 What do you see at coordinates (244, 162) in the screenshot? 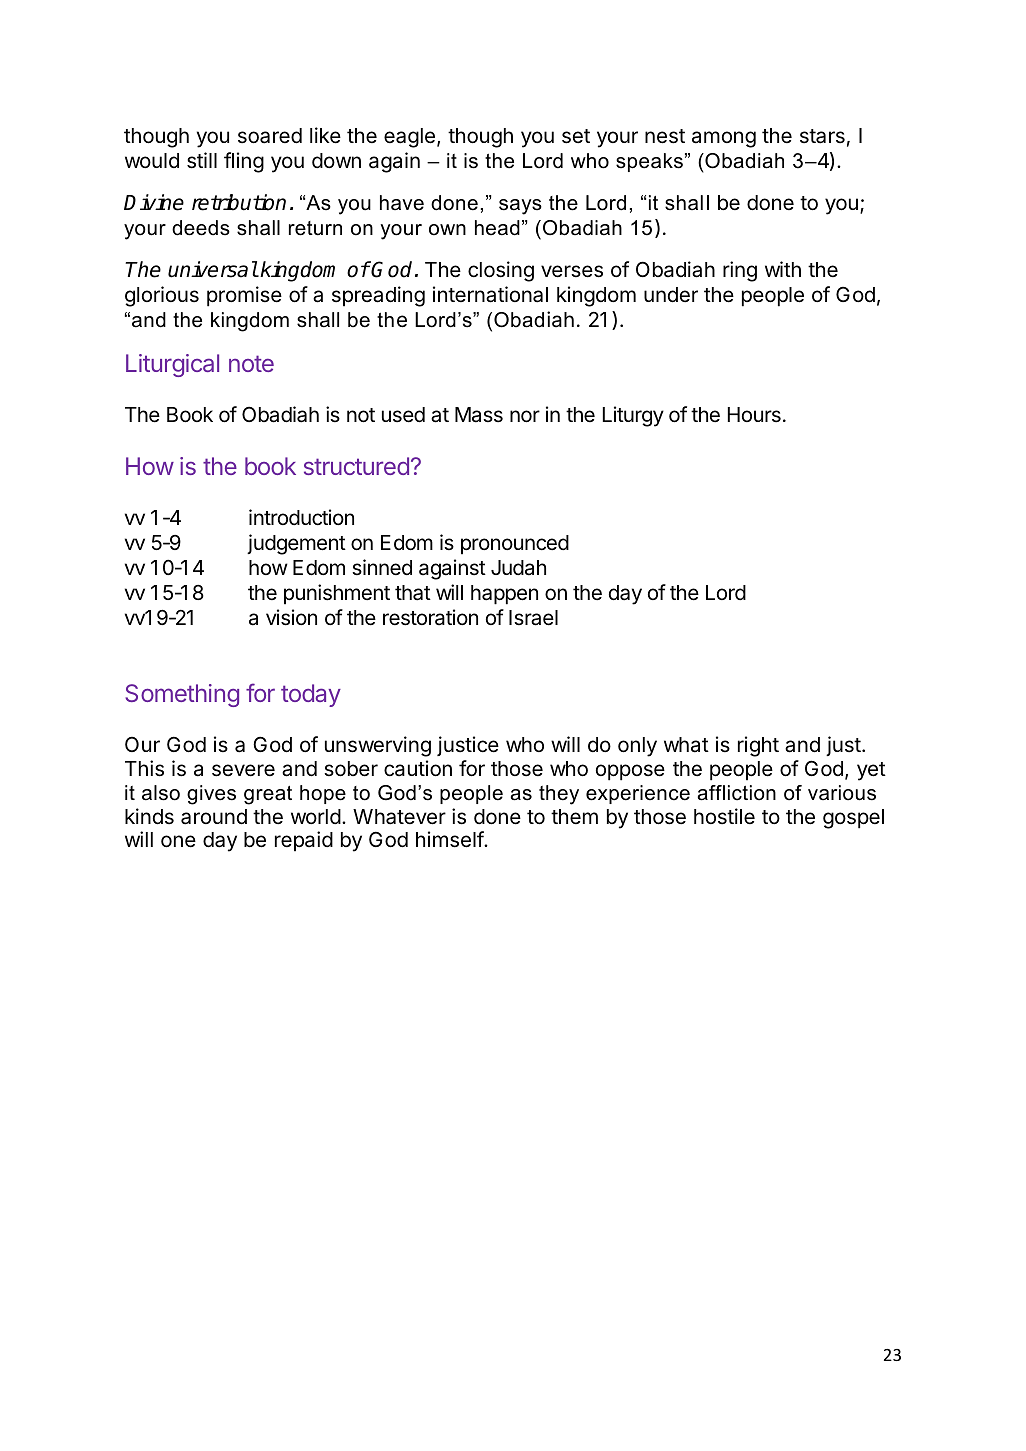
I see `fling` at bounding box center [244, 162].
